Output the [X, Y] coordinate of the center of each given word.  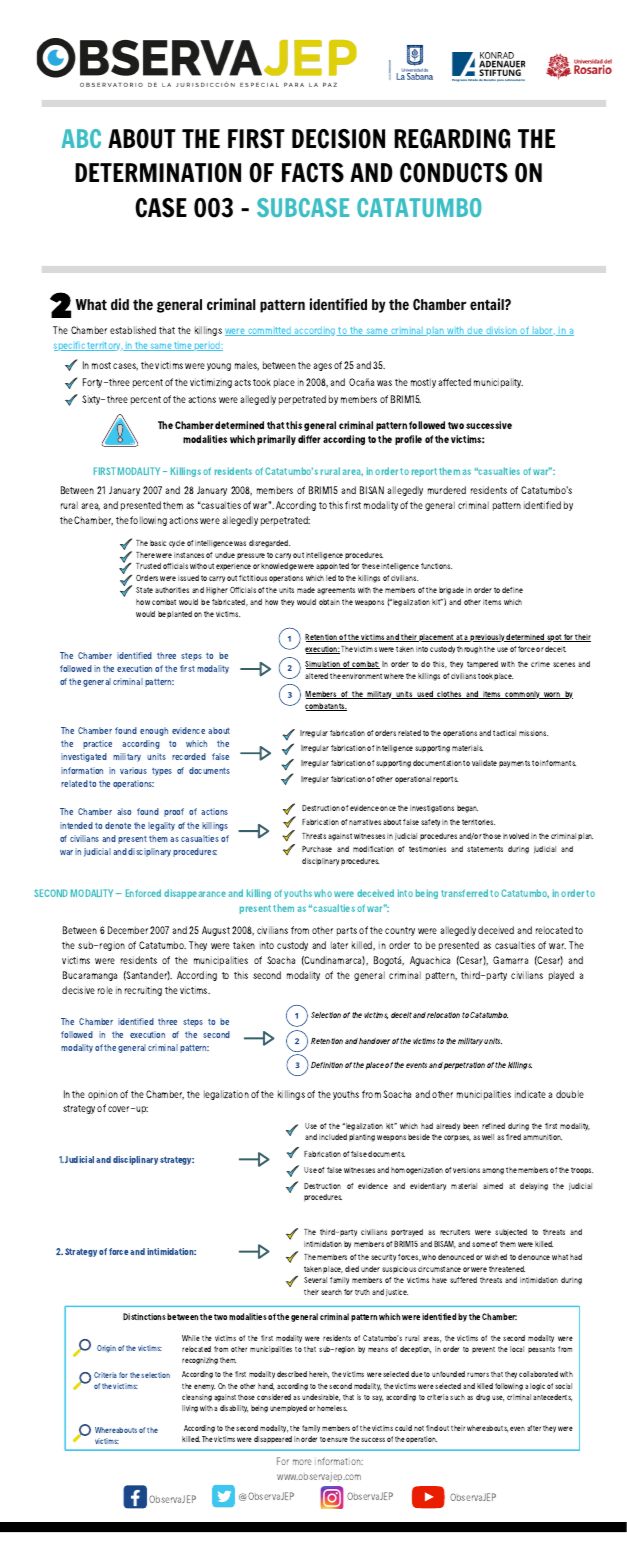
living [190, 1409]
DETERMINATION [158, 173]
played [561, 976]
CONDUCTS [454, 173]
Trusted [148, 566]
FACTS [313, 173]
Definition [327, 1065]
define [512, 590]
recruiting [143, 991]
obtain [329, 602]
